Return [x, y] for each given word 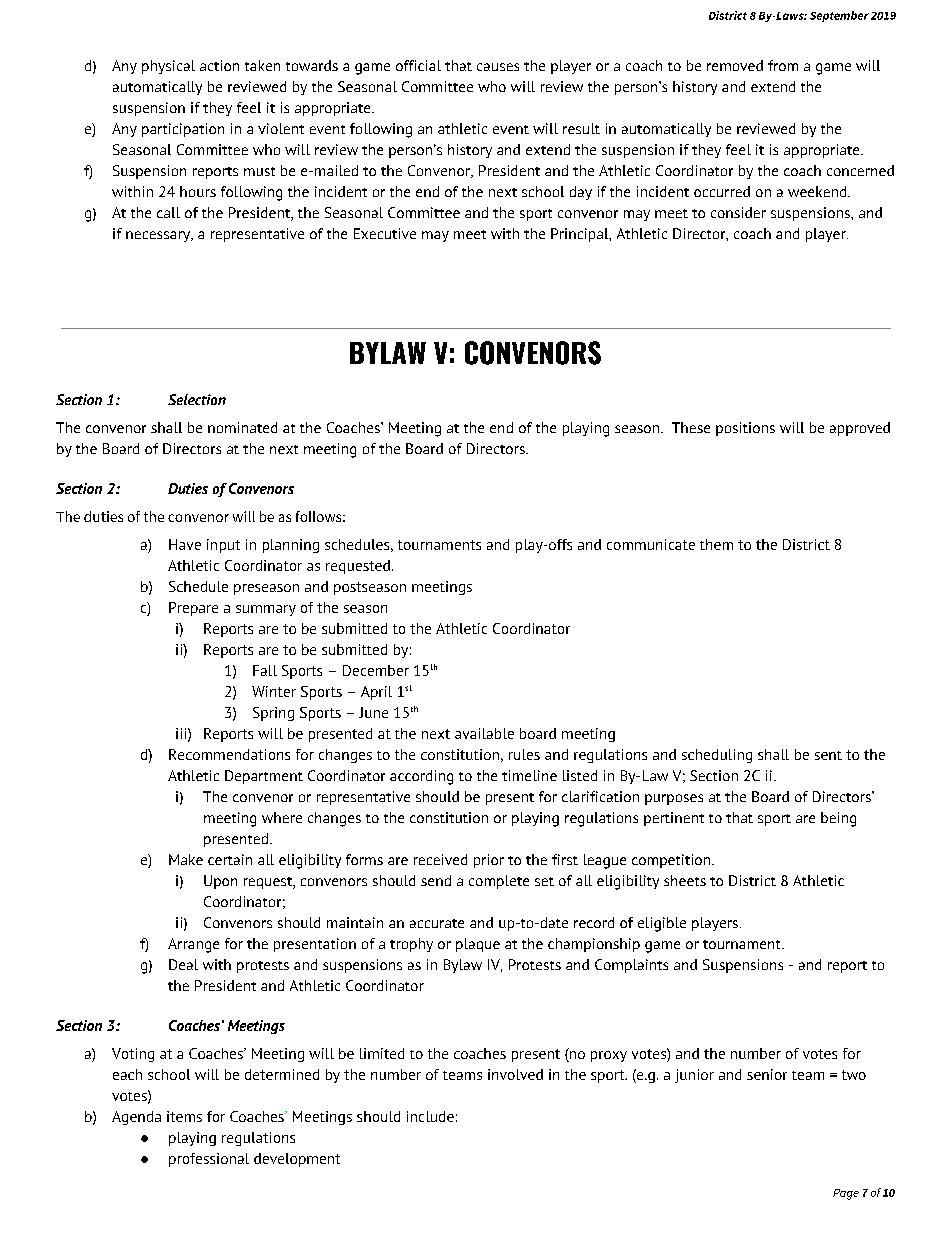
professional [209, 1160]
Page [846, 1194]
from [783, 65]
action [219, 65]
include [430, 1116]
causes [498, 67]
